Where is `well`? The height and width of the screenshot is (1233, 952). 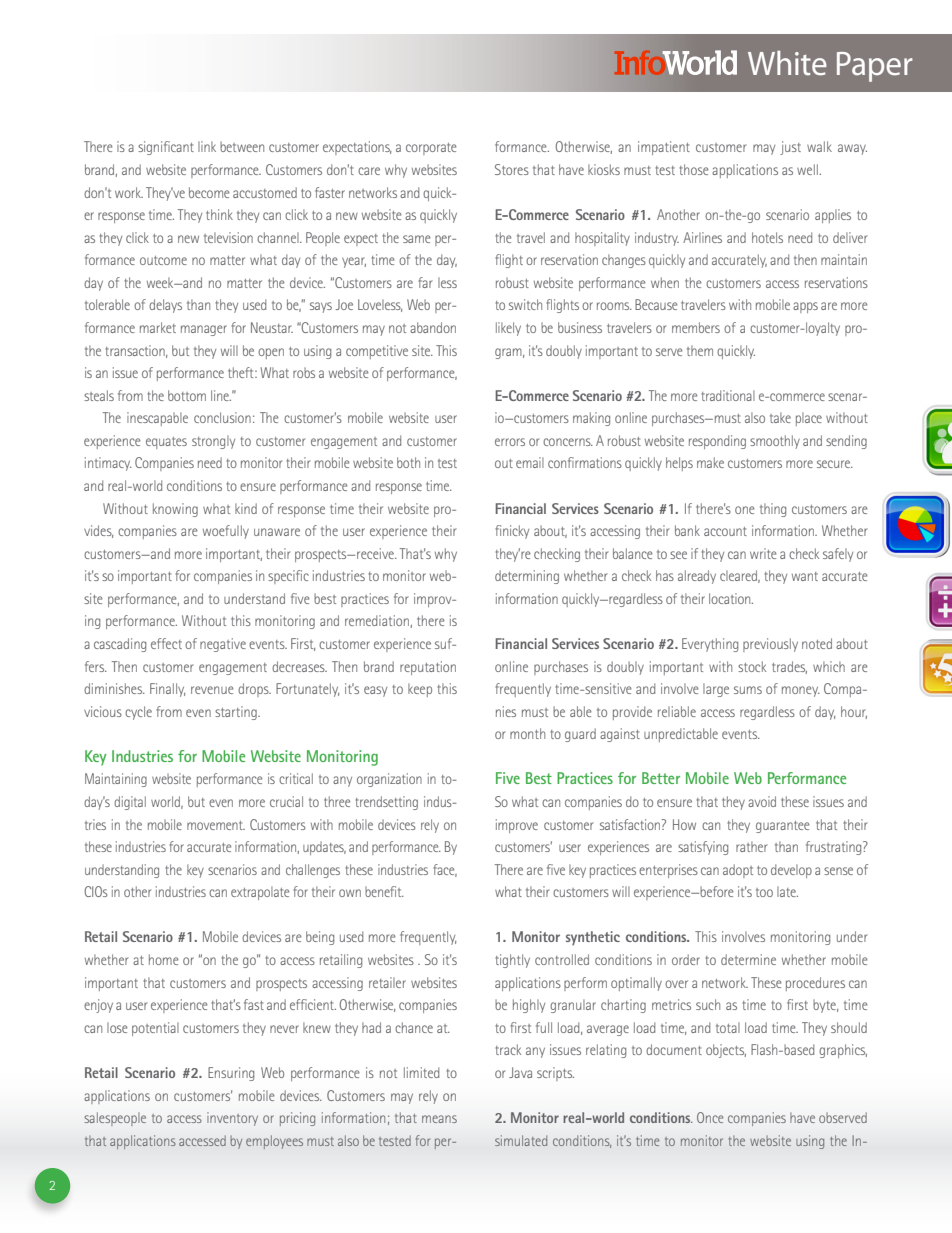 well is located at coordinates (808, 169).
